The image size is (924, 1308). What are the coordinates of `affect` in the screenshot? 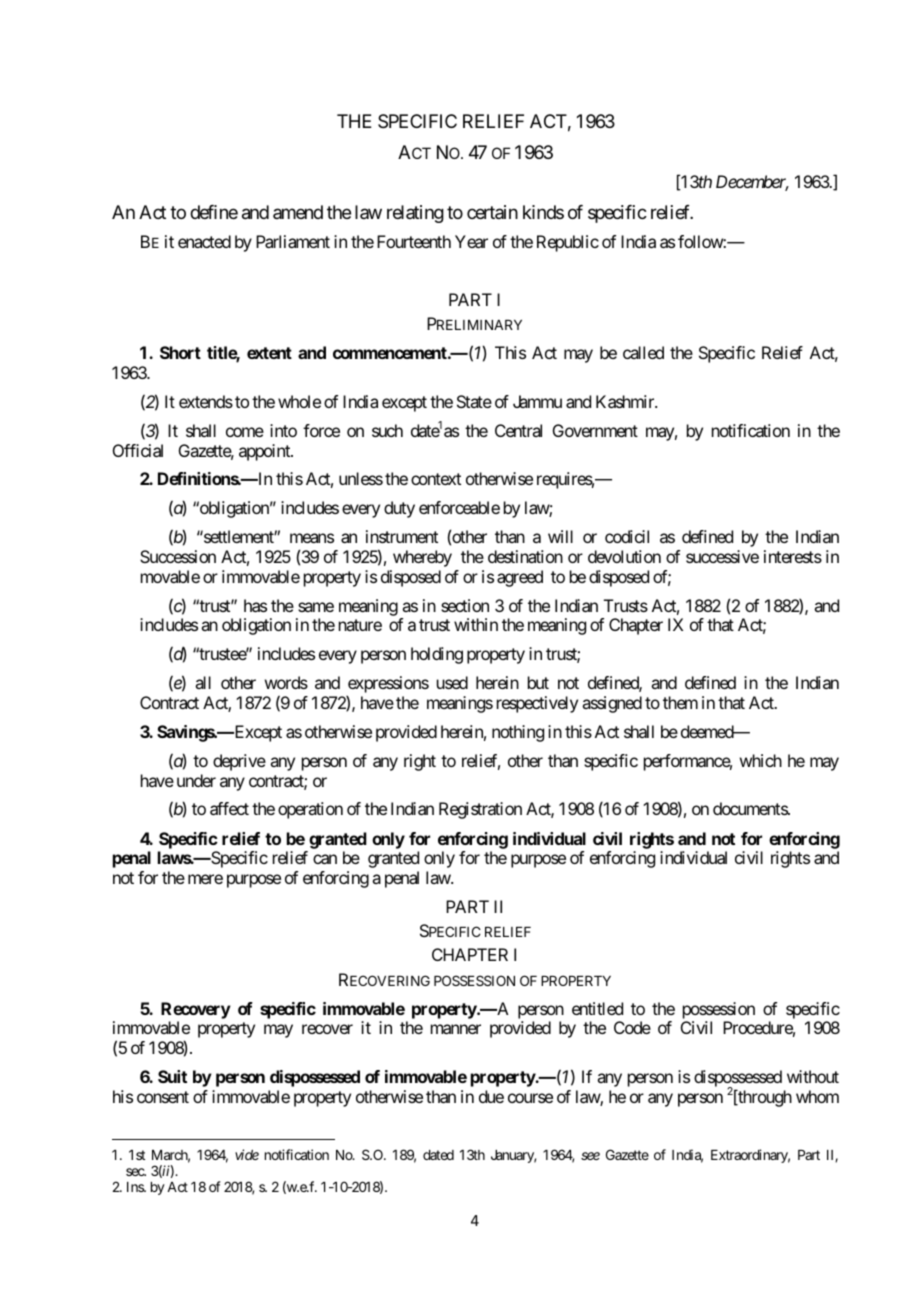 It's located at (229, 808).
